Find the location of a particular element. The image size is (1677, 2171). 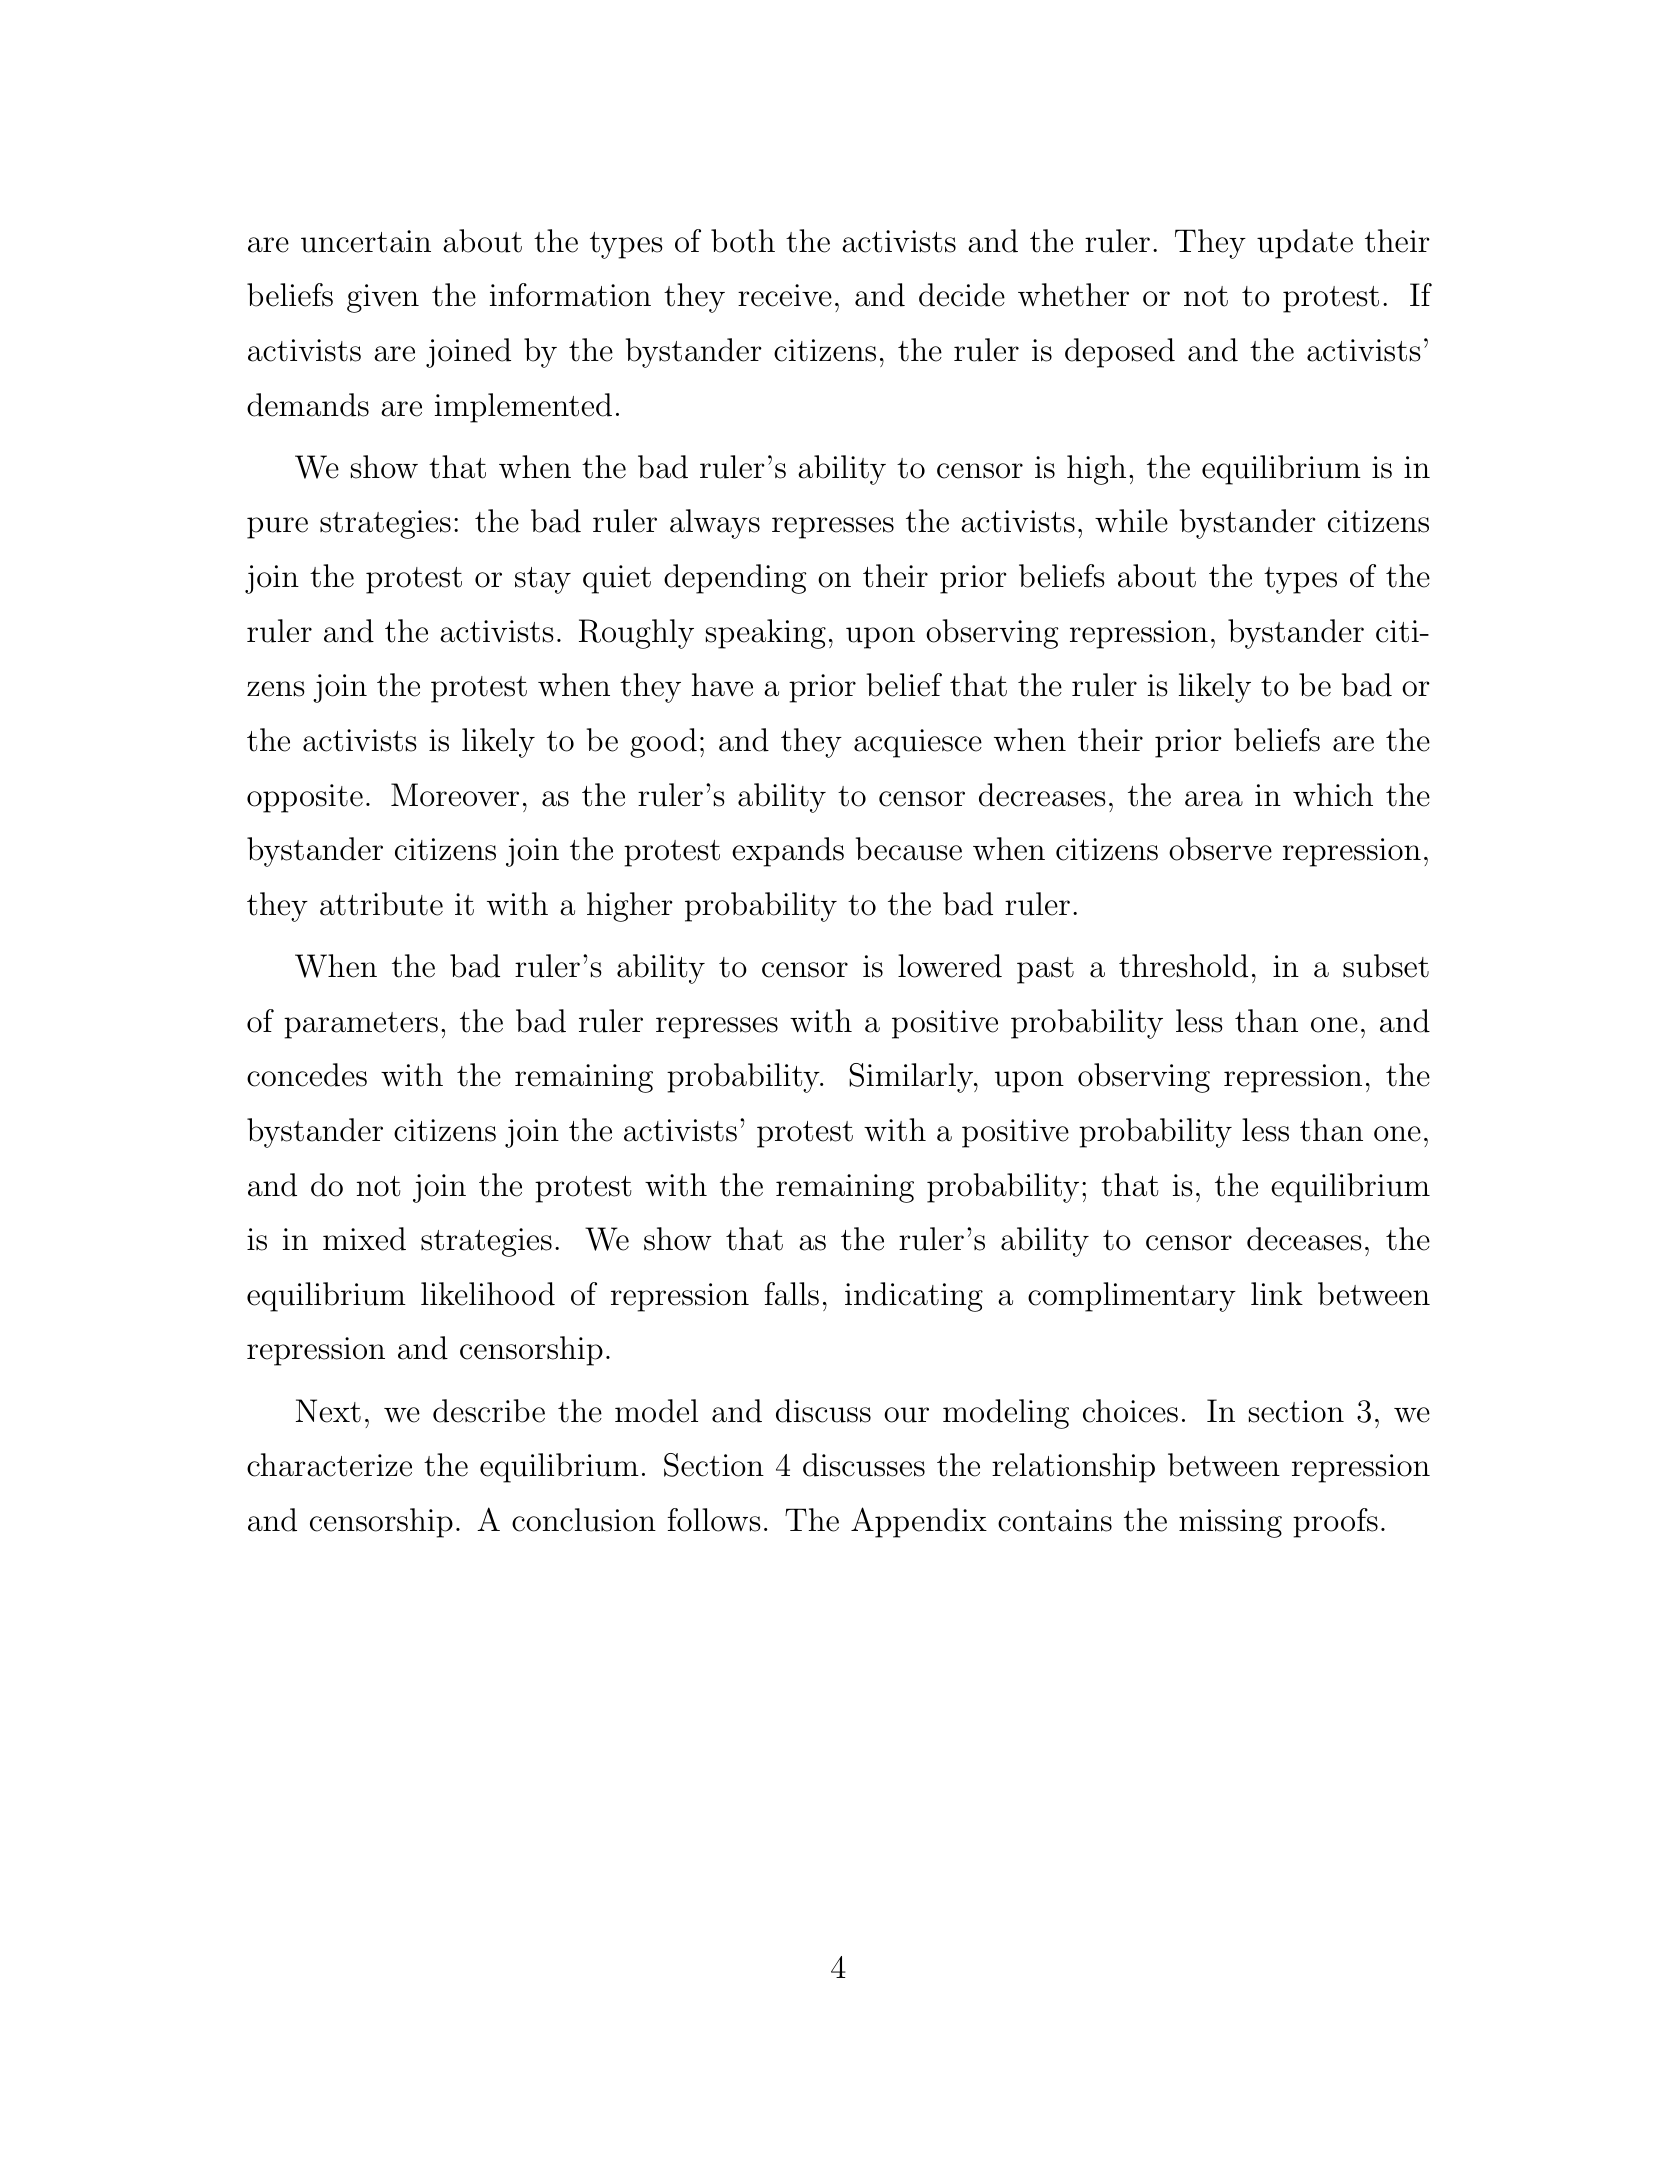

receive is located at coordinates (785, 295).
